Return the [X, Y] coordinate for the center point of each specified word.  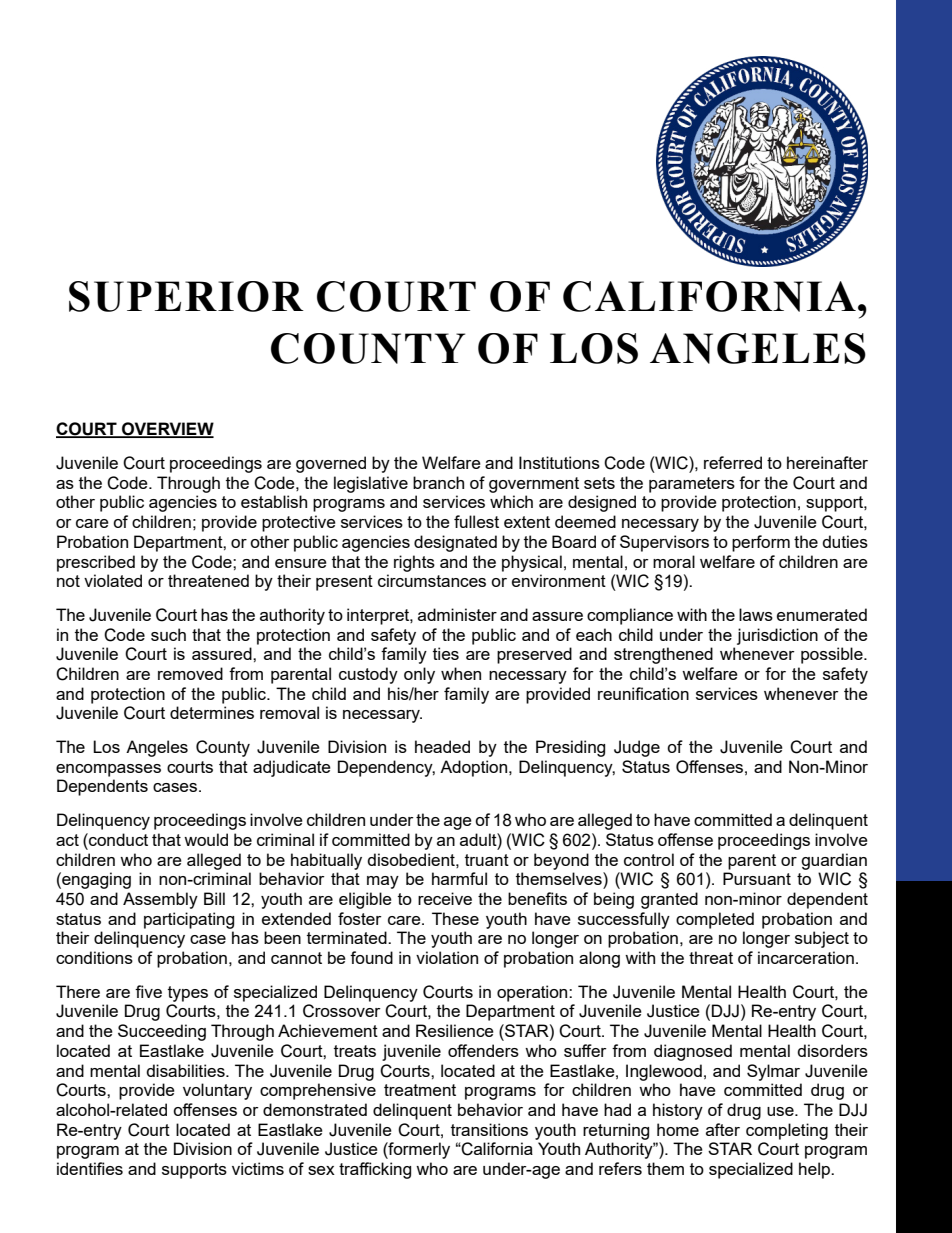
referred [733, 462]
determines [212, 712]
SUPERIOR [186, 296]
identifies [90, 1168]
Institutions [559, 462]
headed [442, 746]
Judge [637, 748]
